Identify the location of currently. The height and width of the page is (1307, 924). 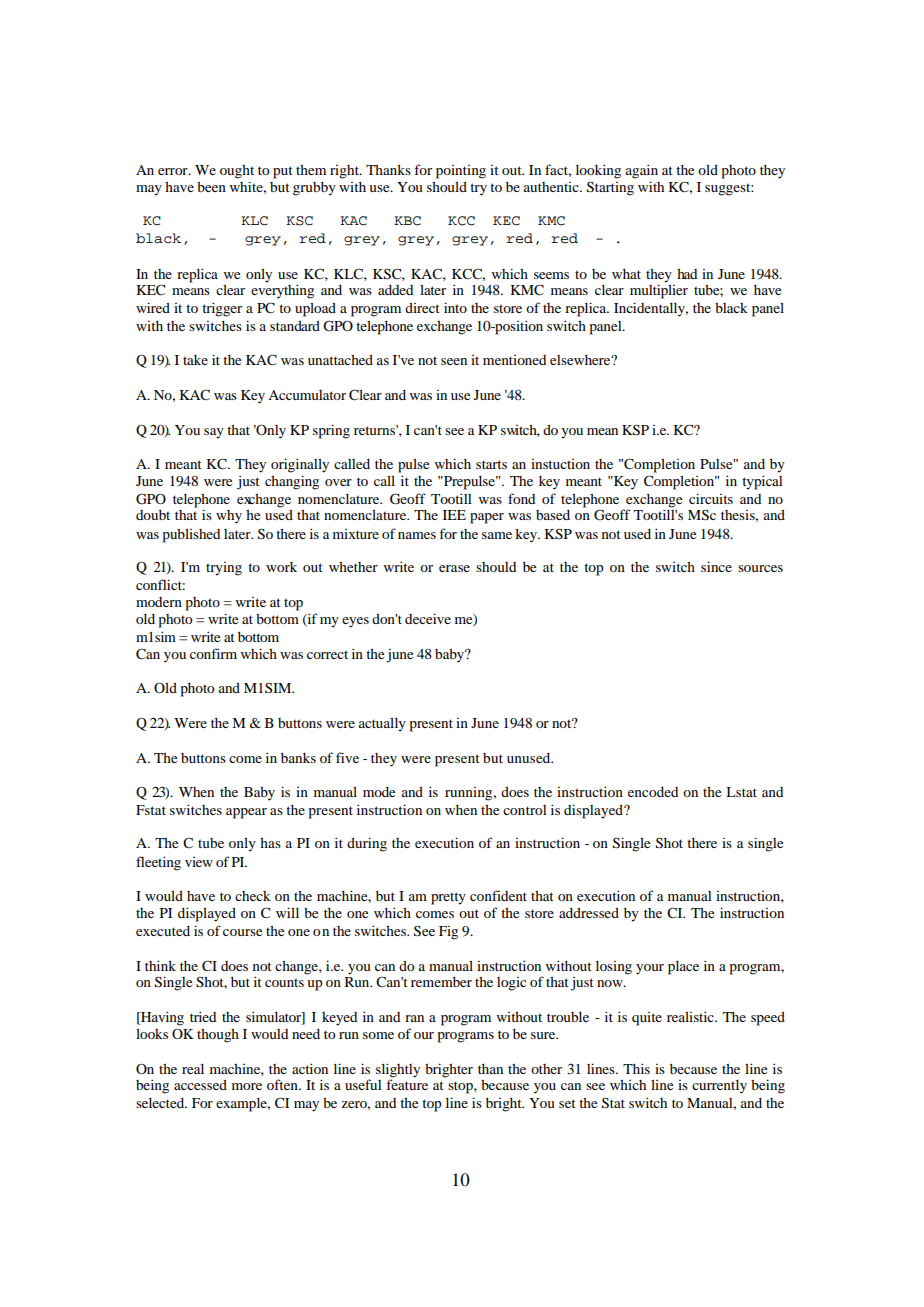
(719, 1087).
